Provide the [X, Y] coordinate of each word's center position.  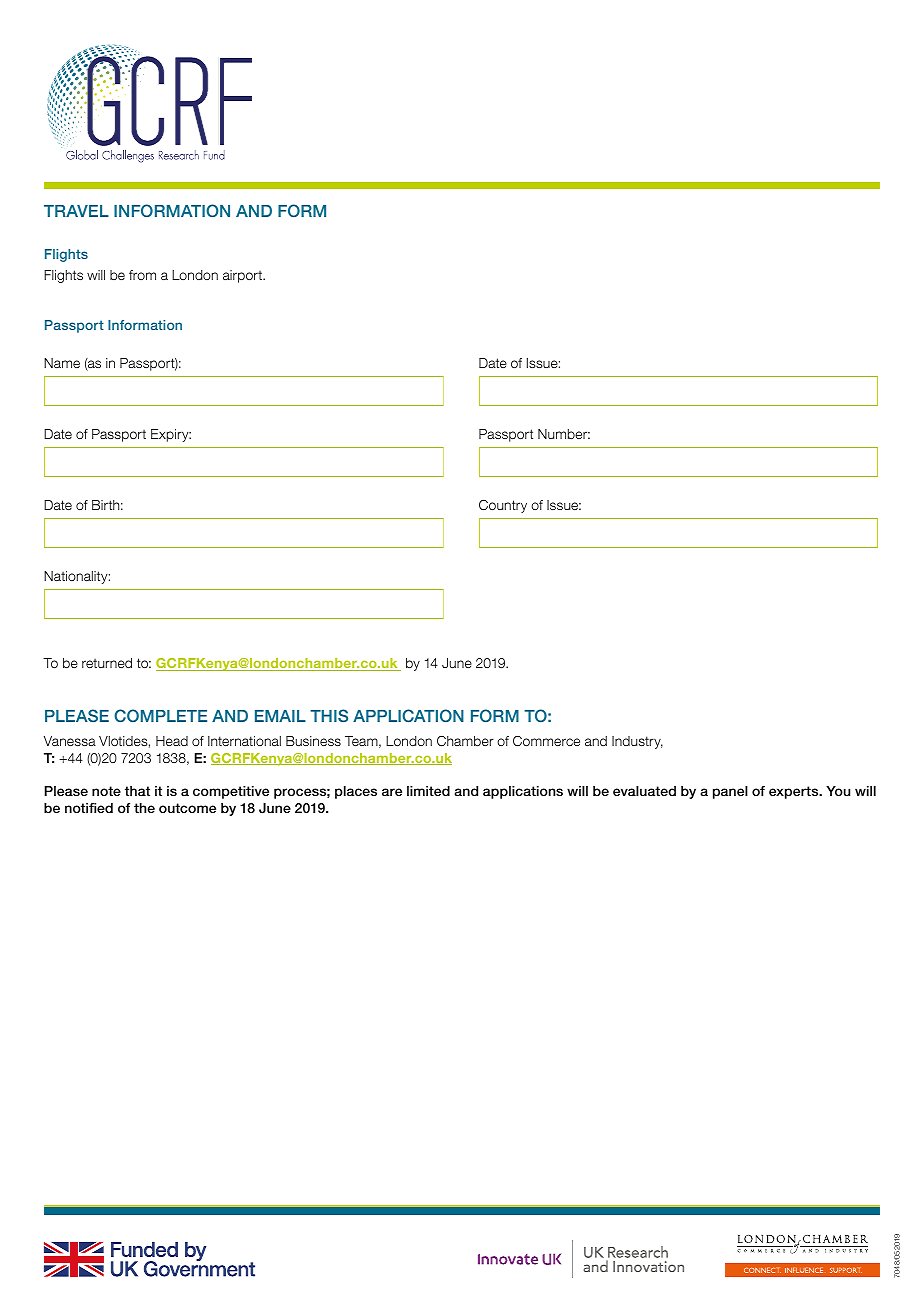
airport [244, 276]
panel [730, 792]
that [137, 791]
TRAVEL [76, 211]
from [142, 275]
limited [428, 791]
